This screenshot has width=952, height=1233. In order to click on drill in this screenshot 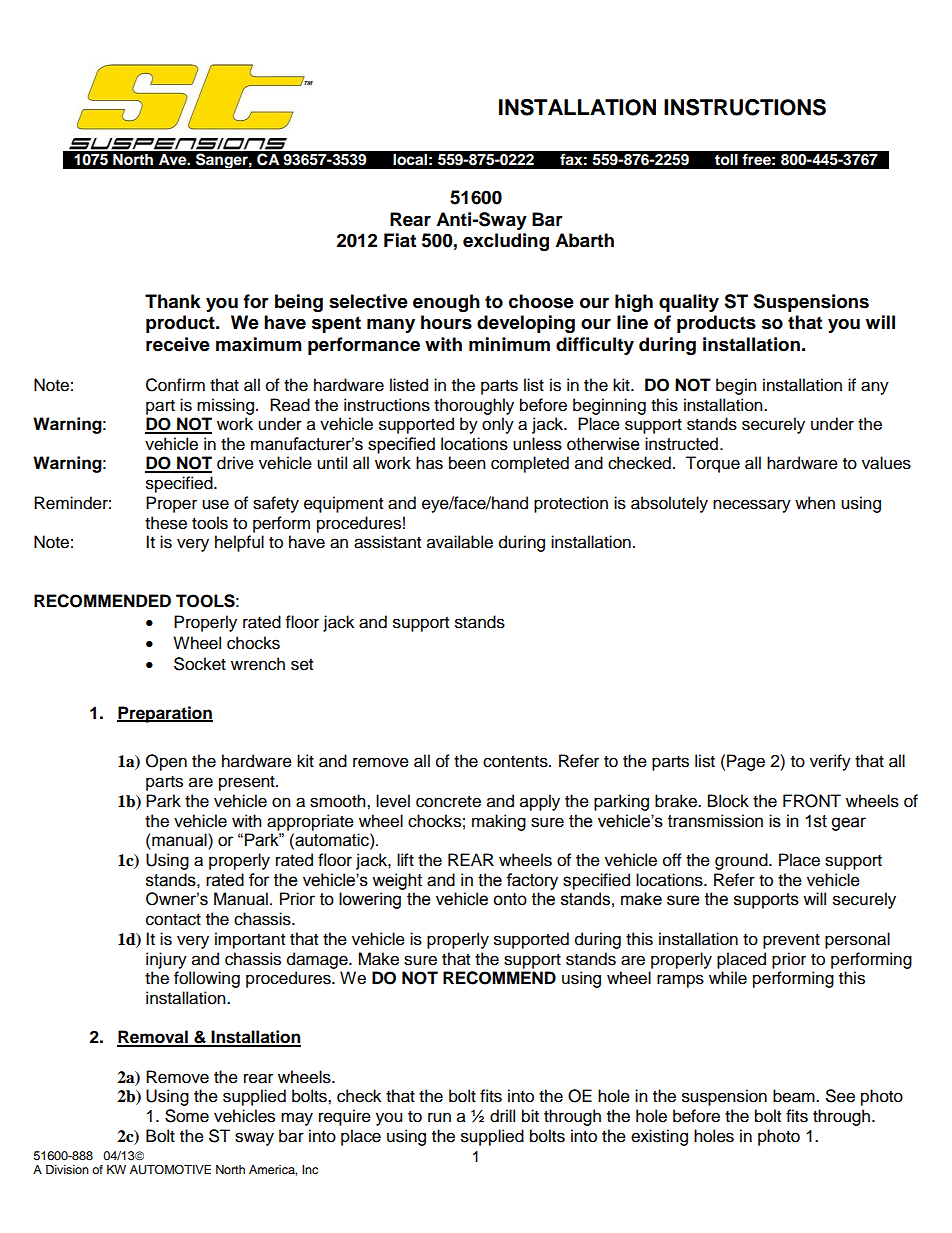, I will do `click(502, 1116)`.
